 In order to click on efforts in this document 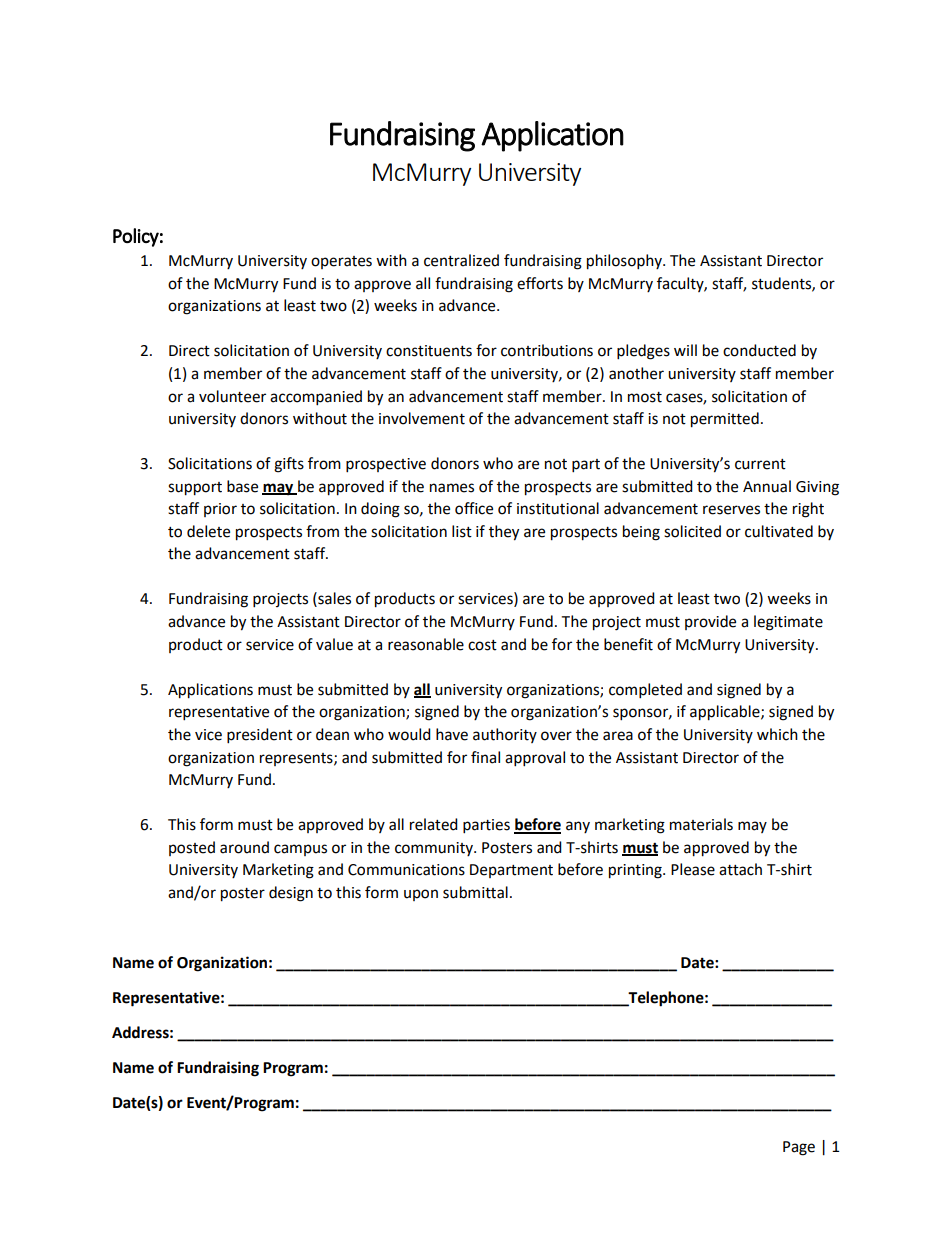, I will do `click(540, 283)`.
